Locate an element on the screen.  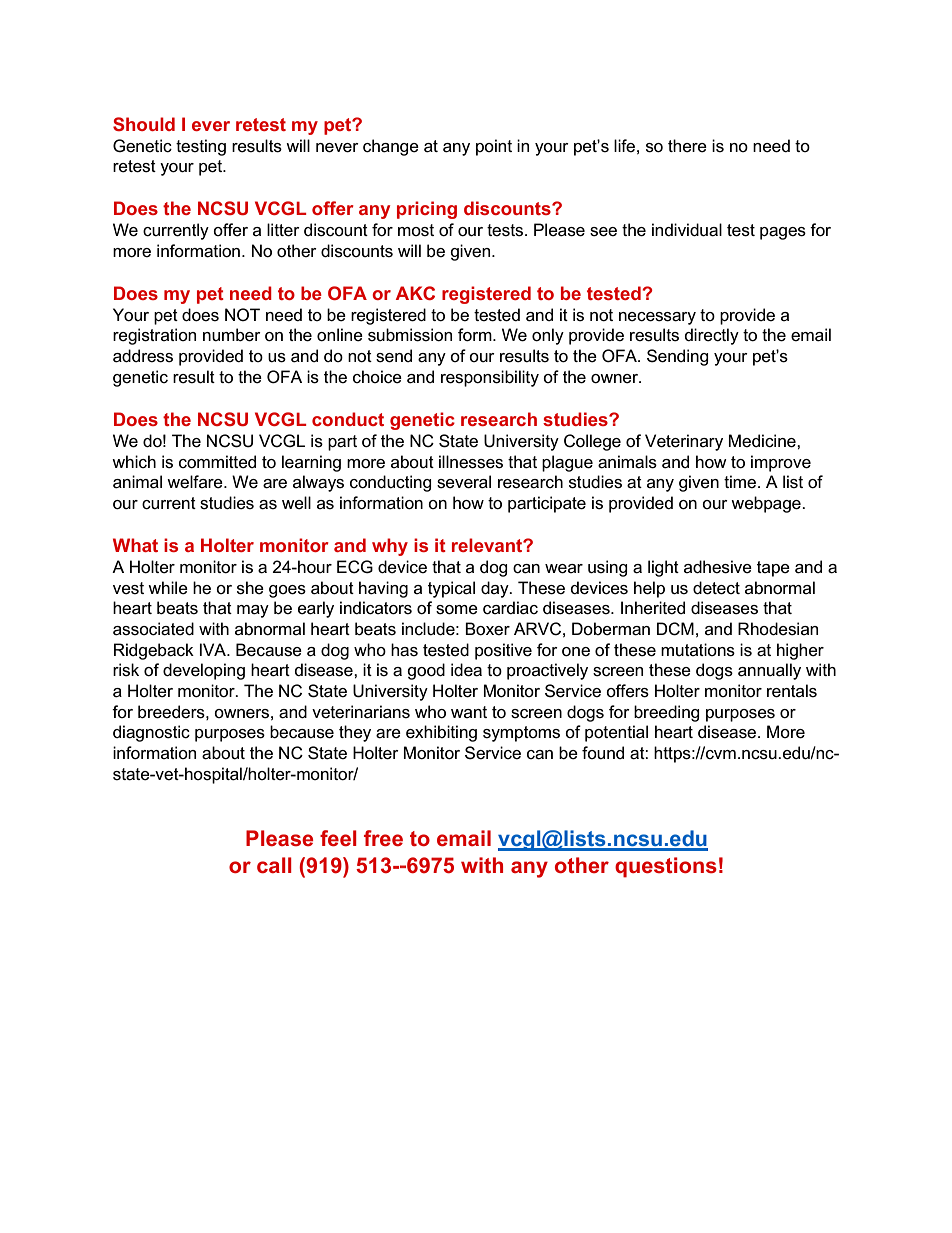
free is located at coordinates (383, 838).
